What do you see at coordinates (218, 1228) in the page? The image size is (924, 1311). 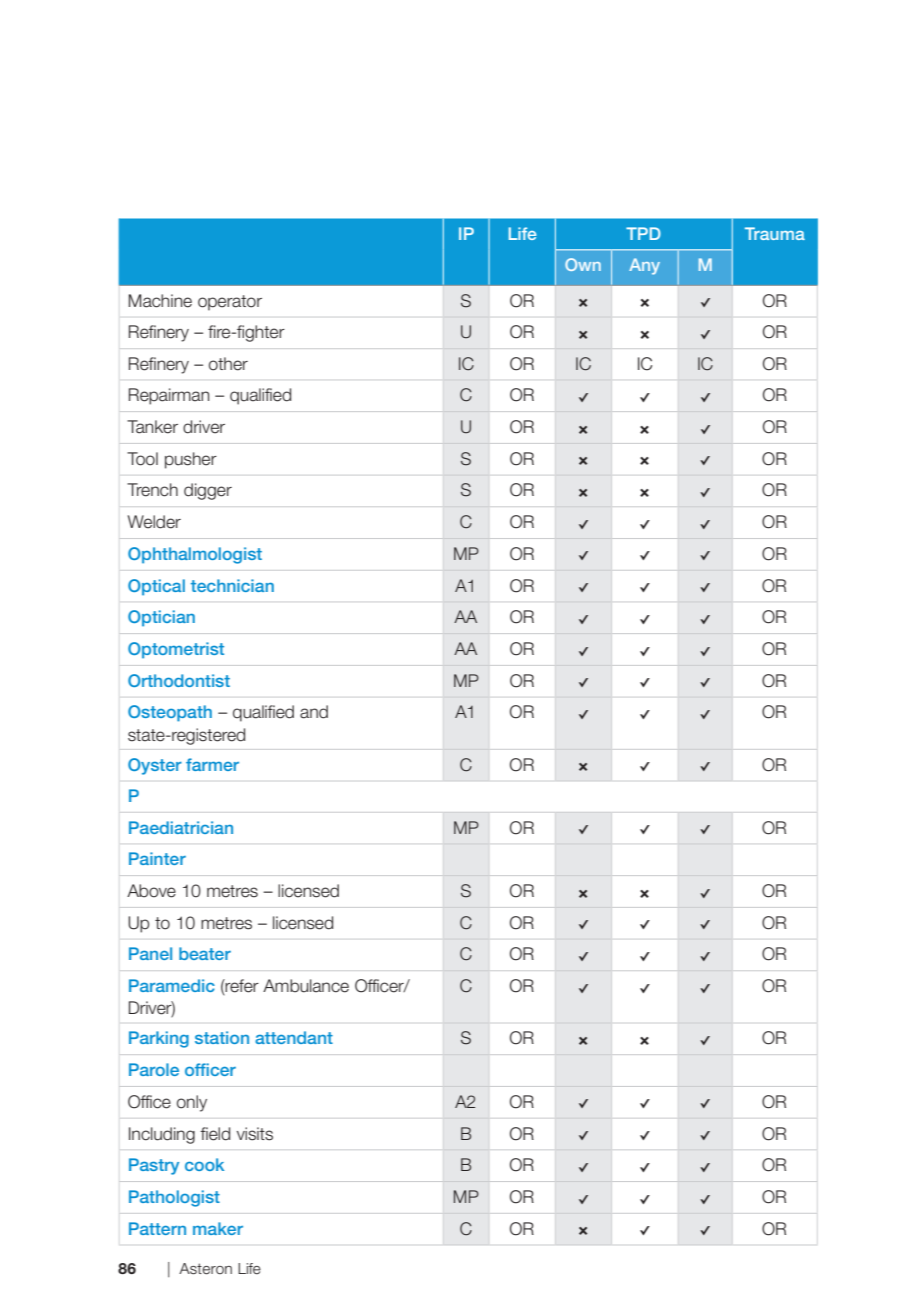 I see `maker` at bounding box center [218, 1228].
